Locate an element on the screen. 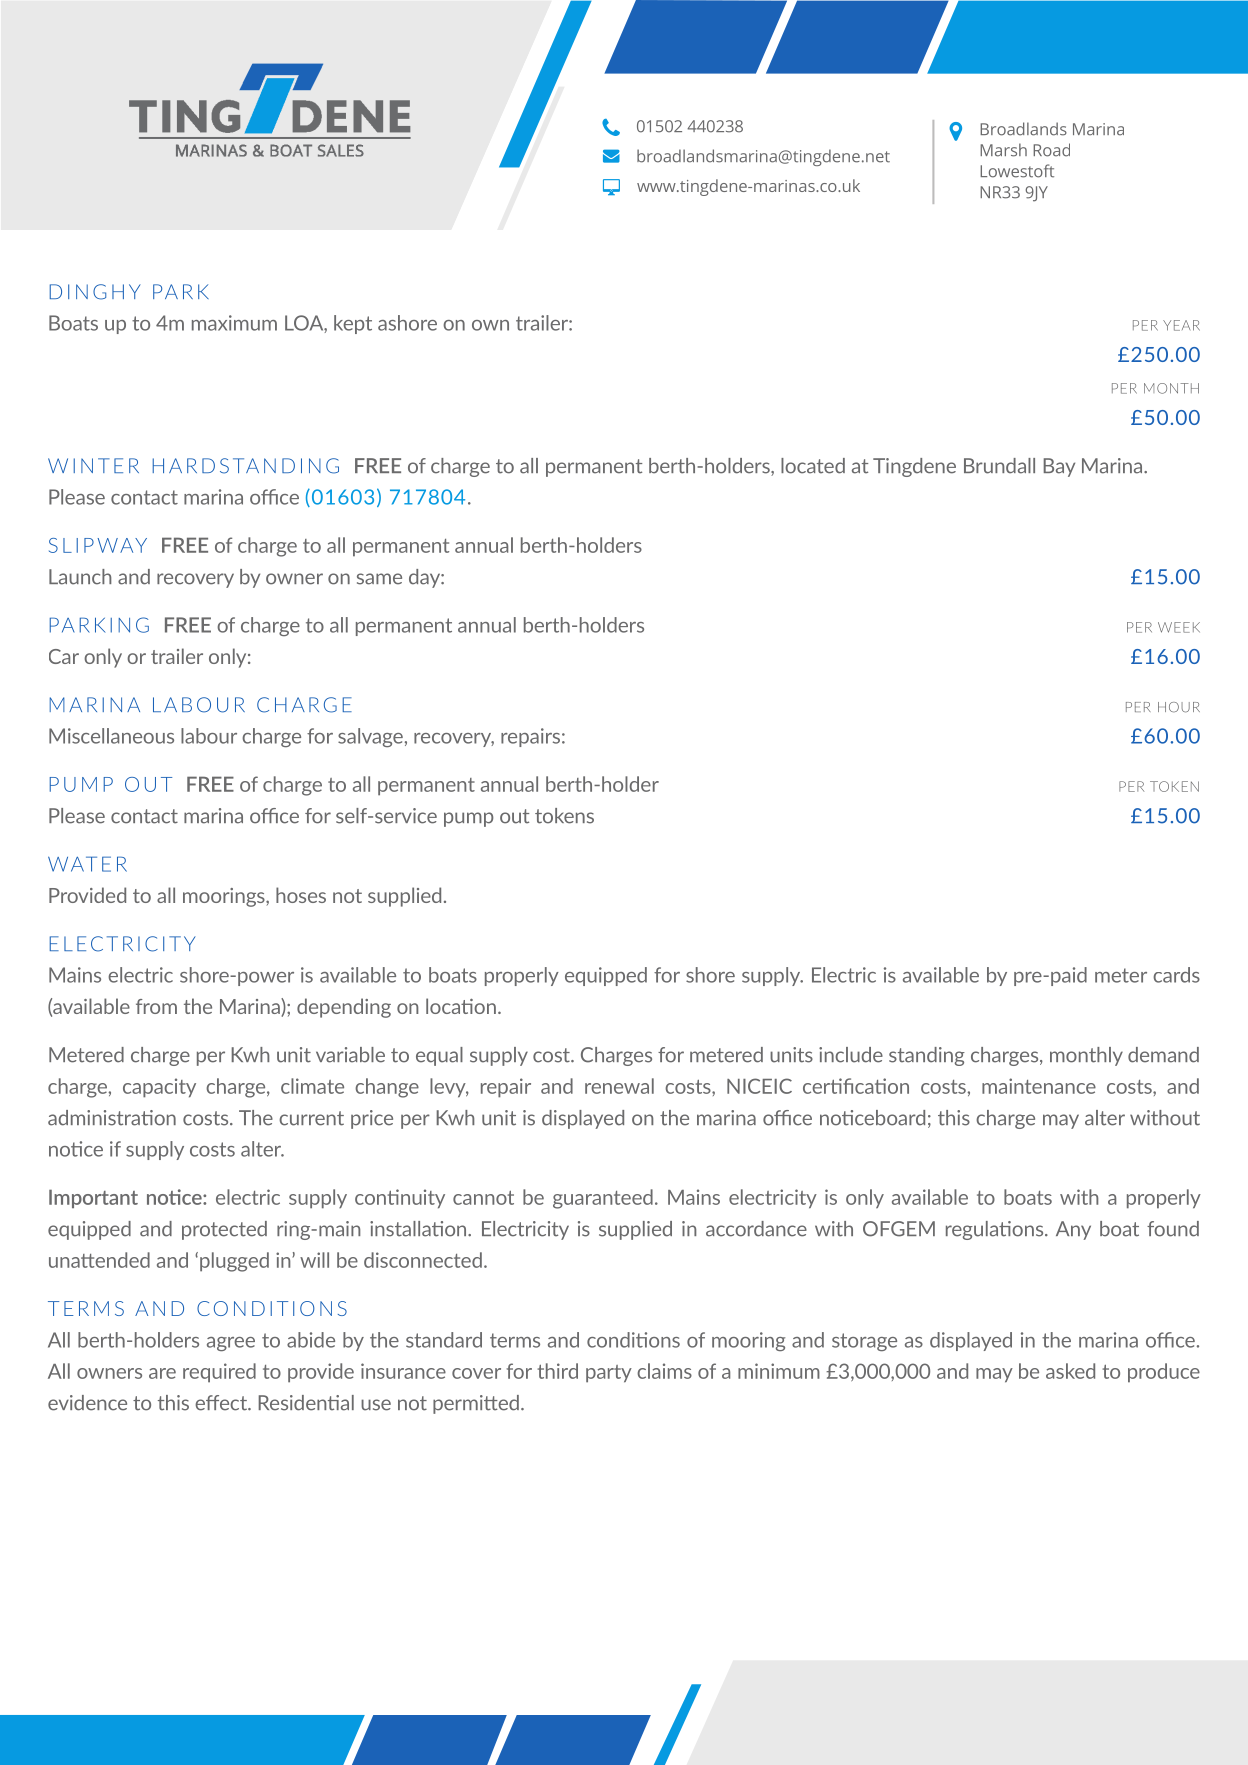 This screenshot has height=1765, width=1248. kept is located at coordinates (353, 324).
